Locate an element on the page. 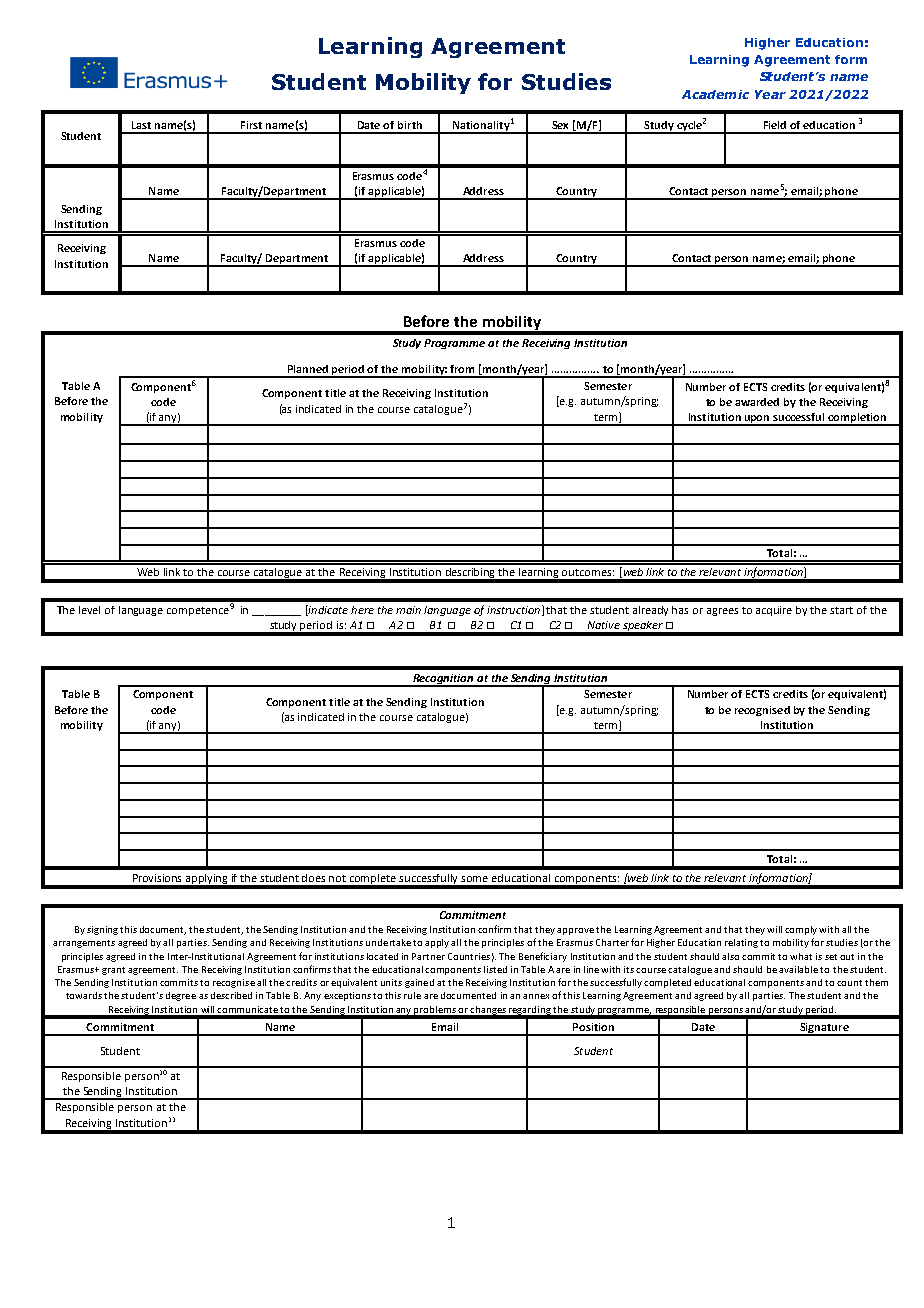 The width and height of the page is (924, 1308). acquire is located at coordinates (774, 611).
